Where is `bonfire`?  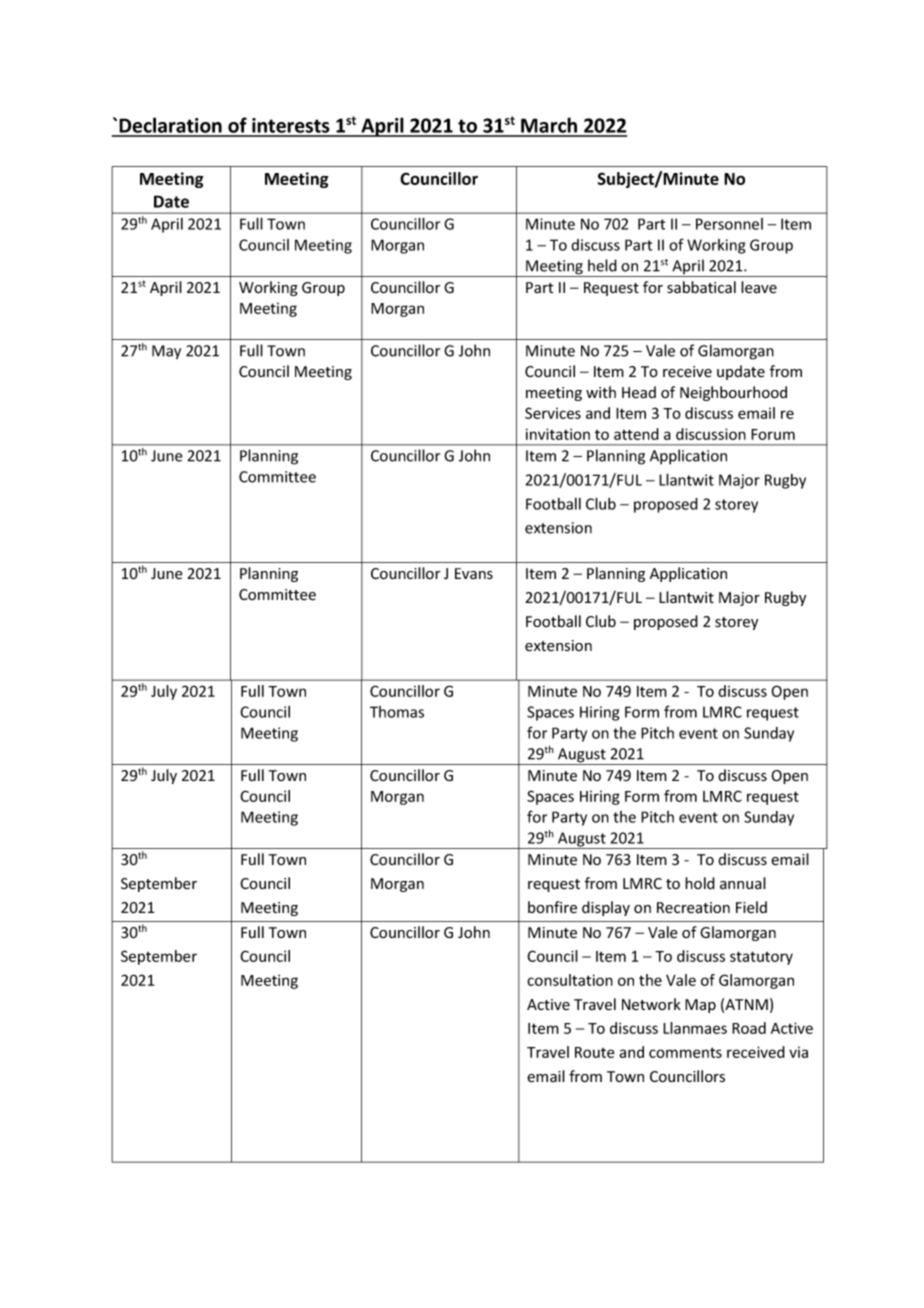 bonfire is located at coordinates (552, 907).
